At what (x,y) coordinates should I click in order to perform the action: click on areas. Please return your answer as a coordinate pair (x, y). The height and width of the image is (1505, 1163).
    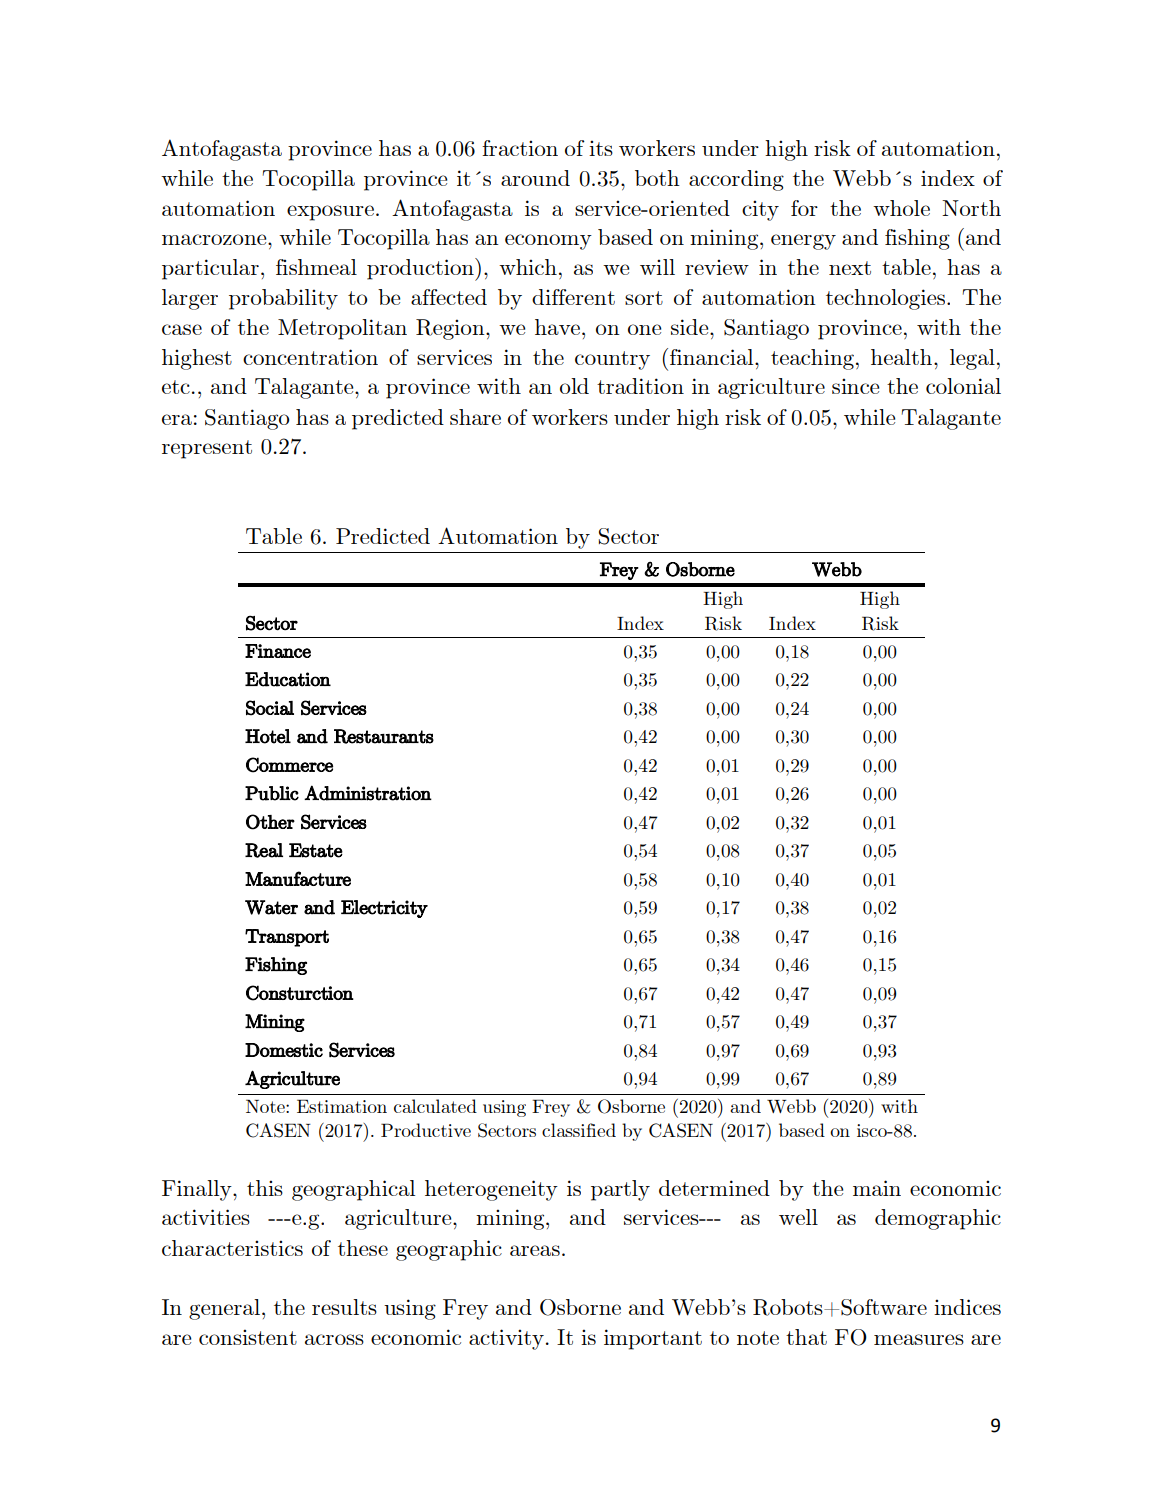
    Looking at the image, I should click on (535, 1250).
